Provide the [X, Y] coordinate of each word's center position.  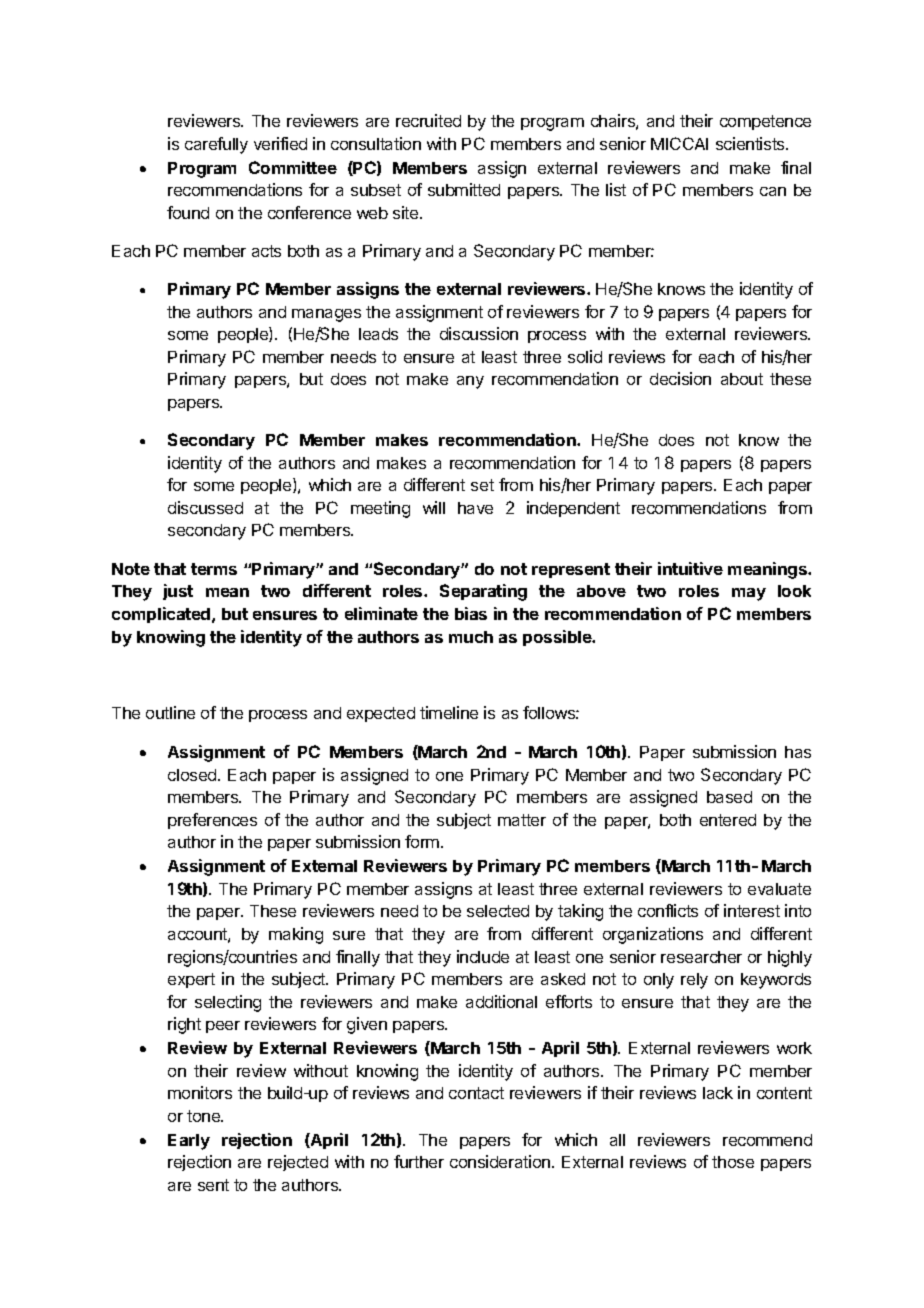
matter [522, 820]
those [733, 1162]
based [729, 797]
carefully [216, 145]
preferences [212, 821]
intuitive [690, 568]
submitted [464, 189]
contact [476, 1093]
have [475, 508]
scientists [751, 143]
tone [205, 1116]
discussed [205, 507]
